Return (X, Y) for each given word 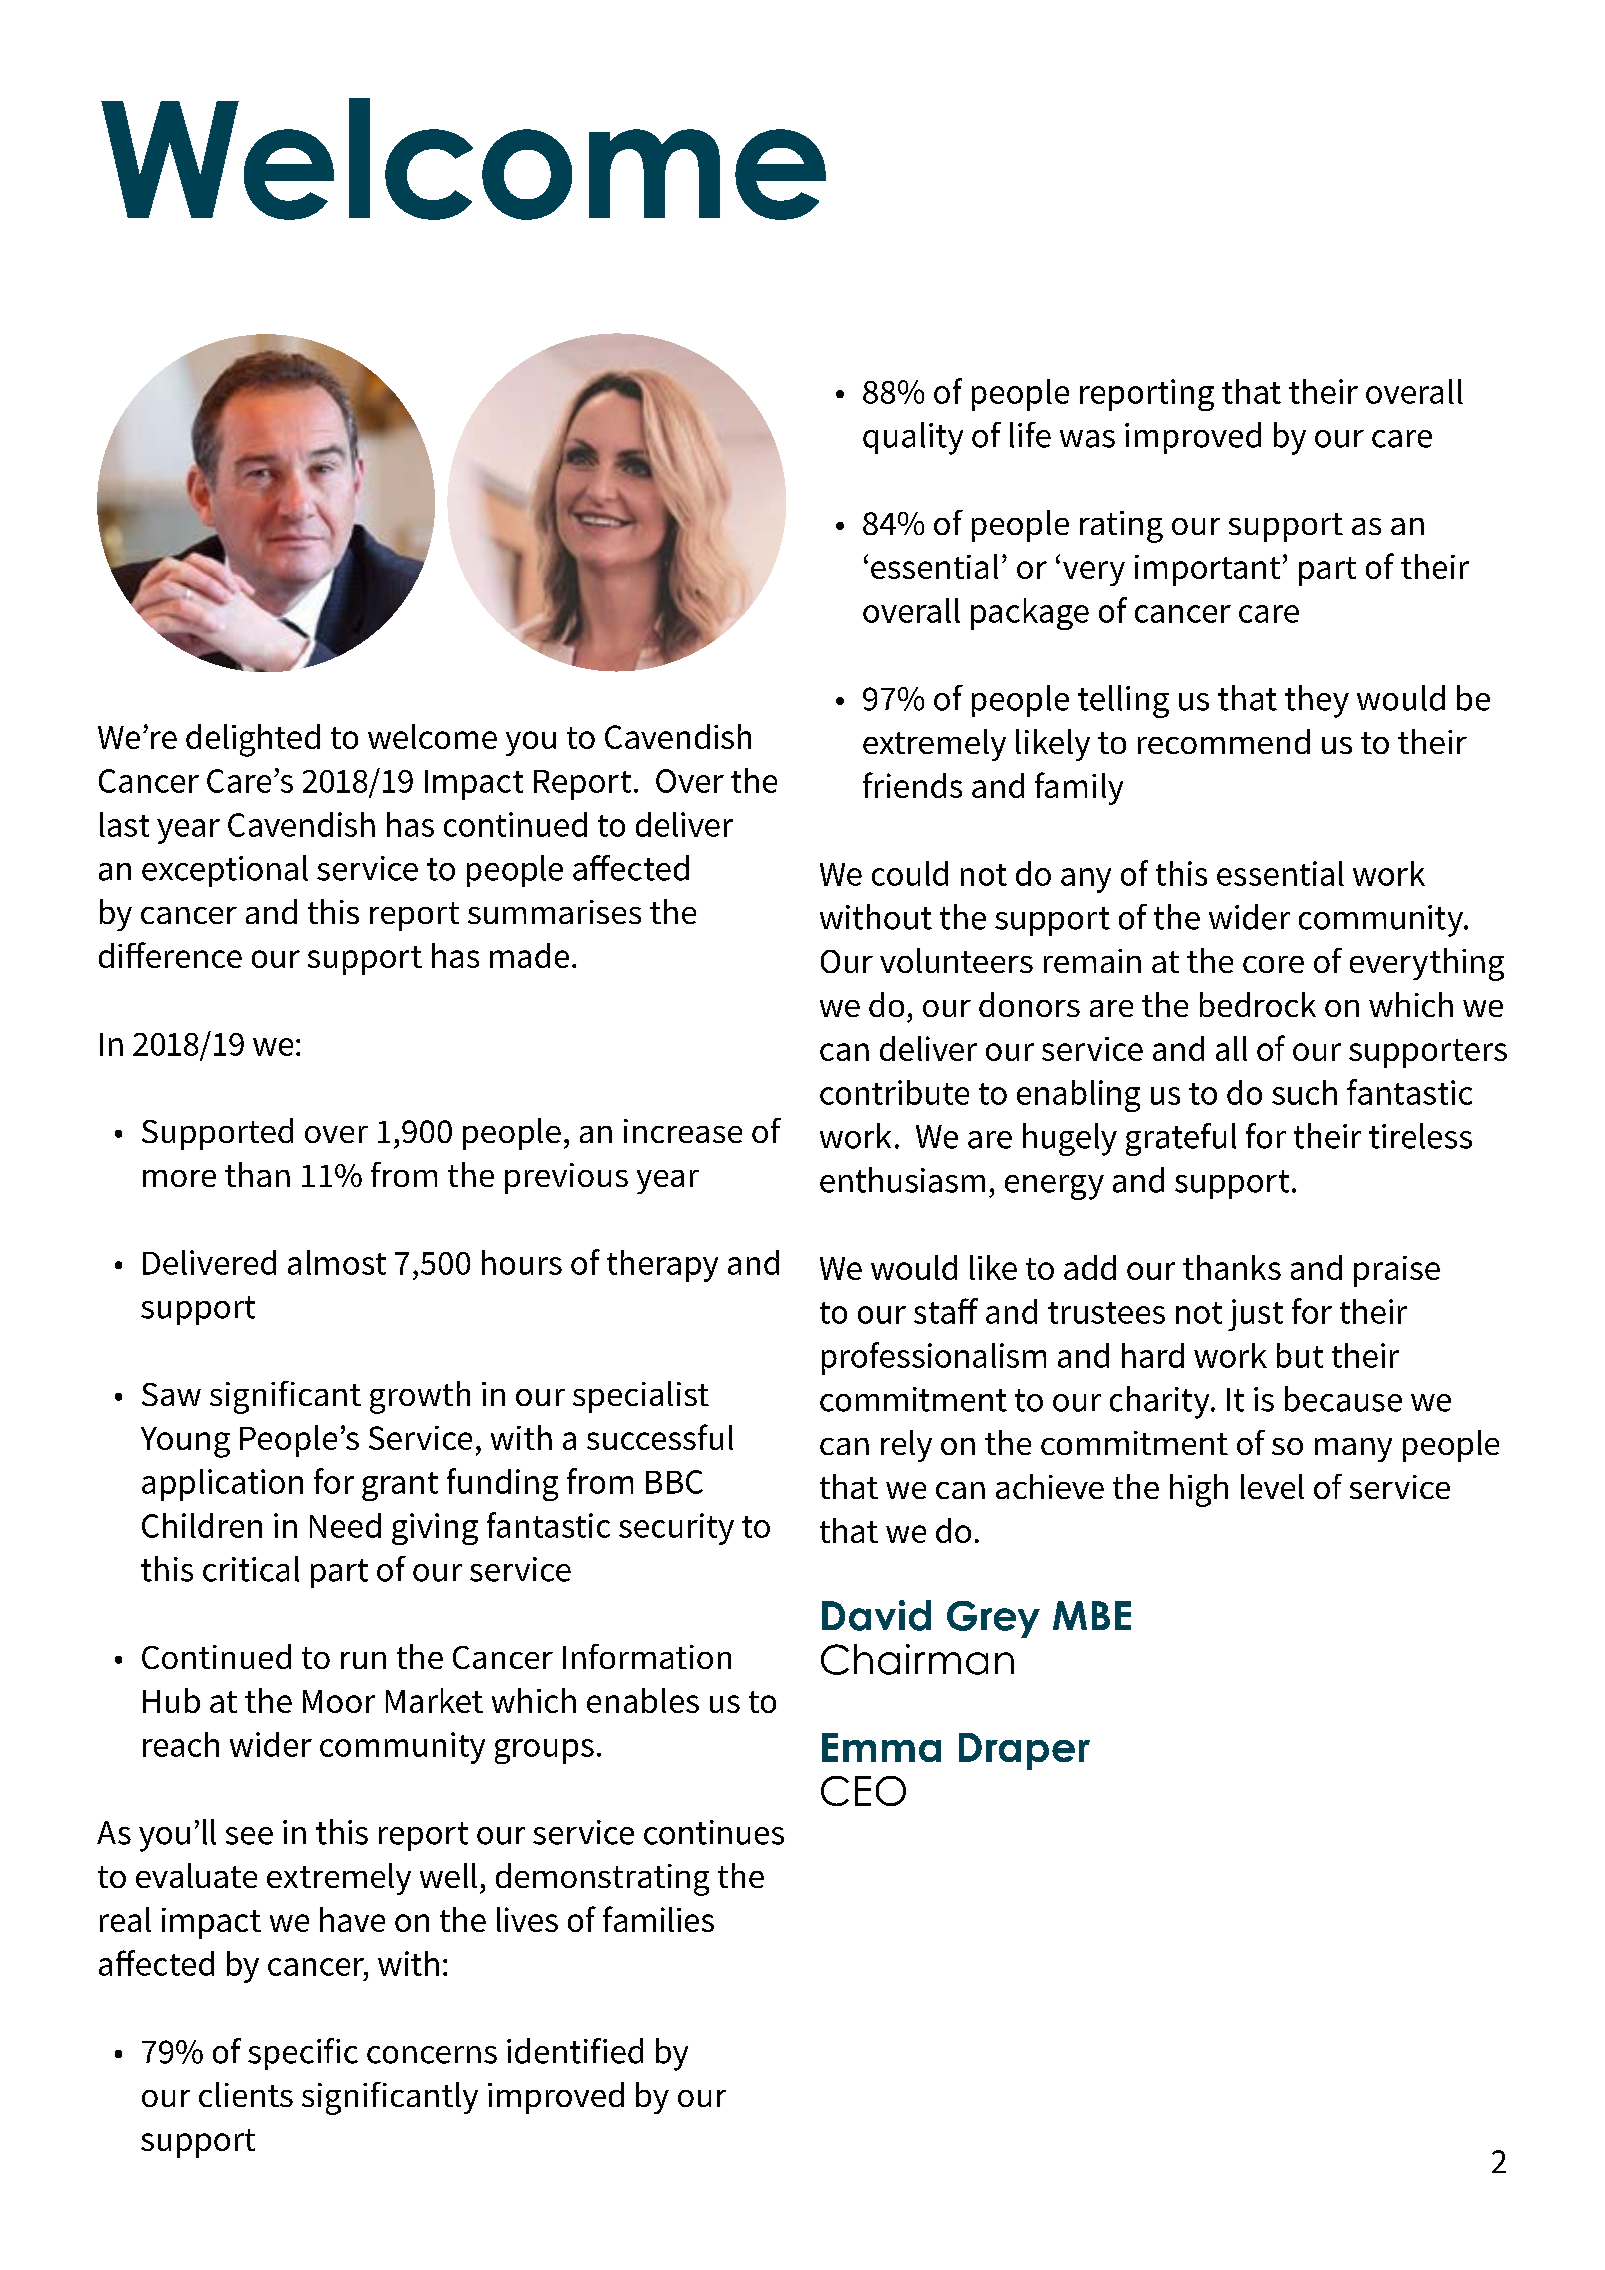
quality (913, 438)
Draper (1024, 1751)
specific (303, 2054)
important (1207, 570)
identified (575, 2051)
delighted (253, 740)
